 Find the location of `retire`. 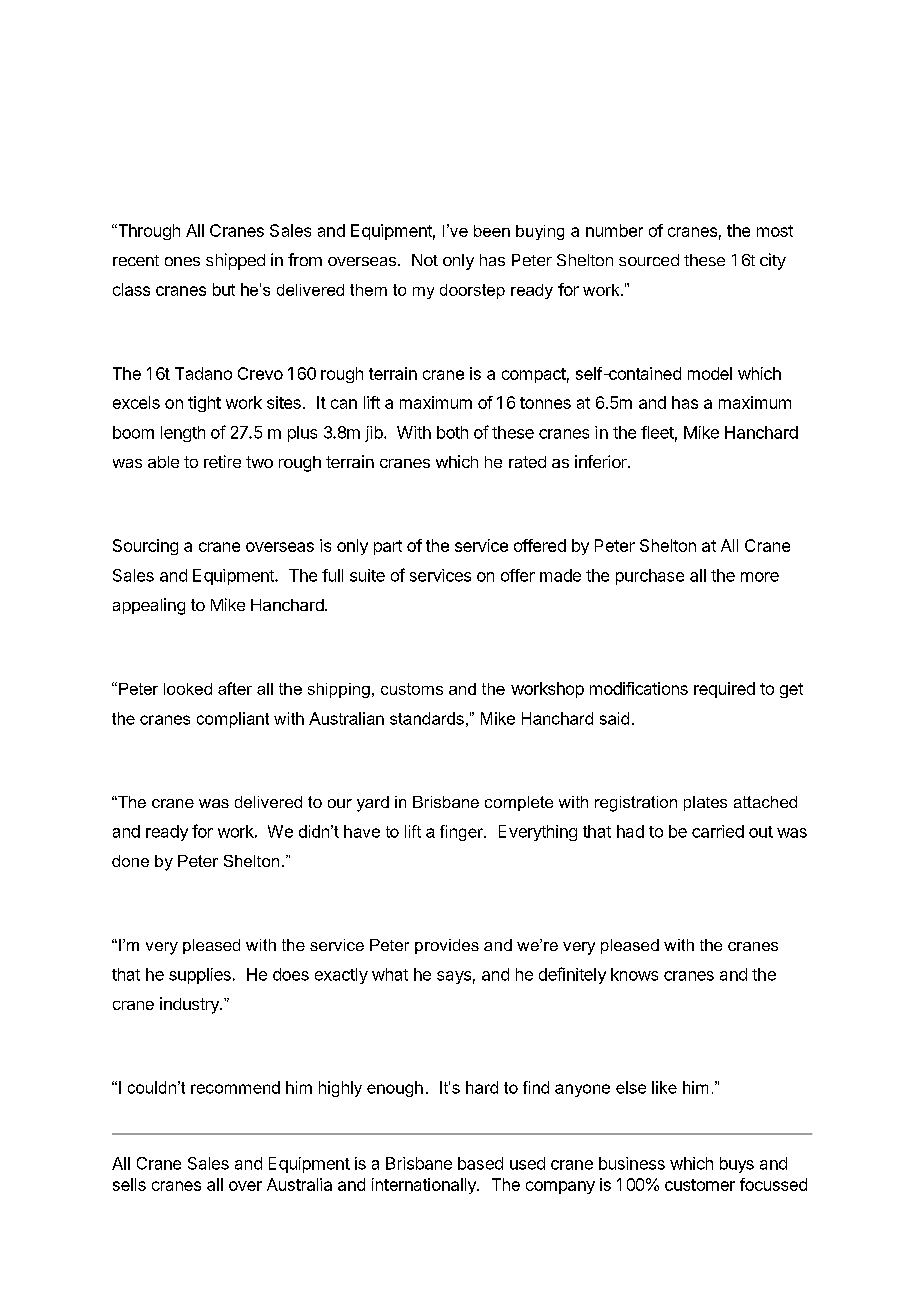

retire is located at coordinates (222, 461).
